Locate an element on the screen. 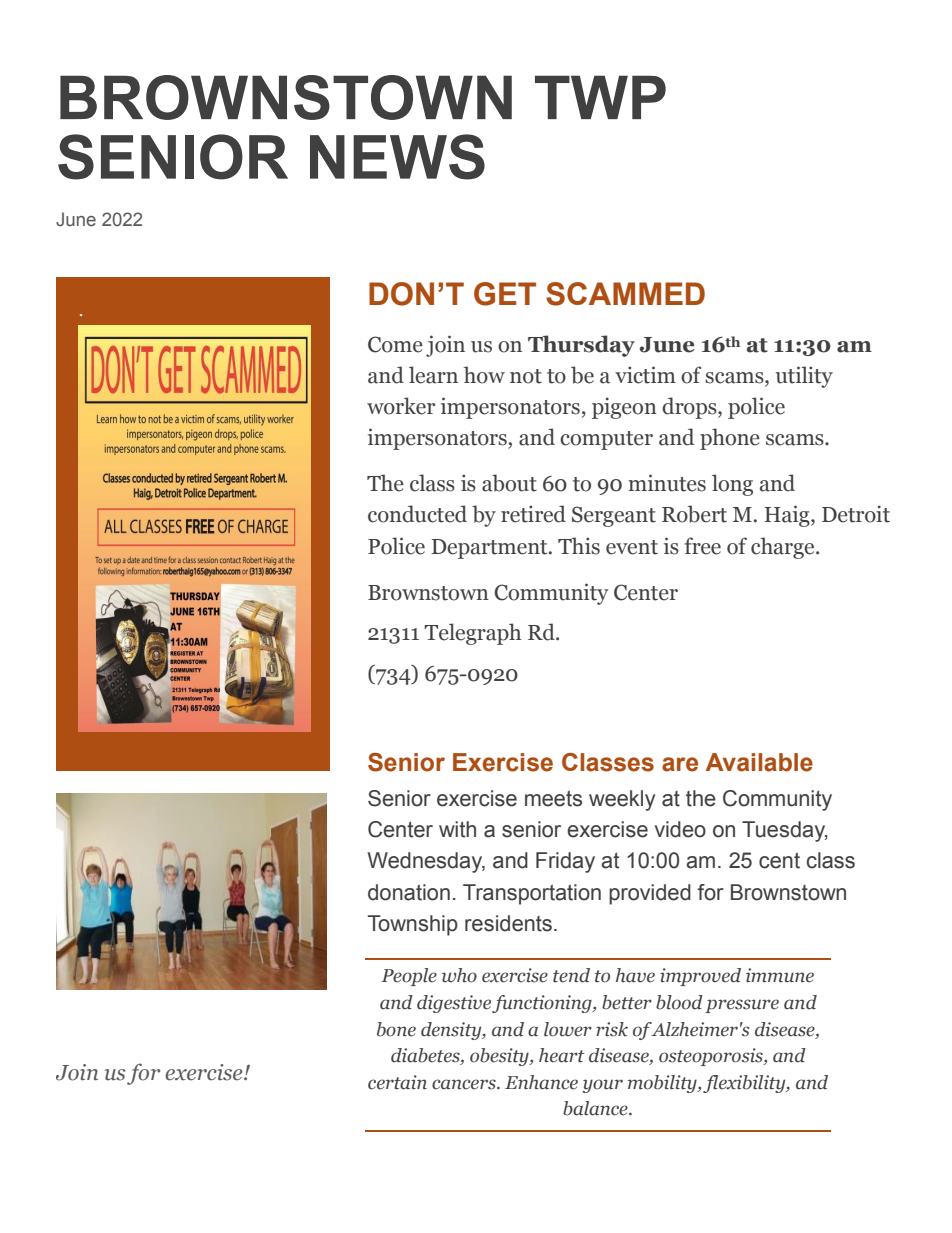 The height and width of the screenshot is (1233, 952). Tuesday is located at coordinates (784, 831).
